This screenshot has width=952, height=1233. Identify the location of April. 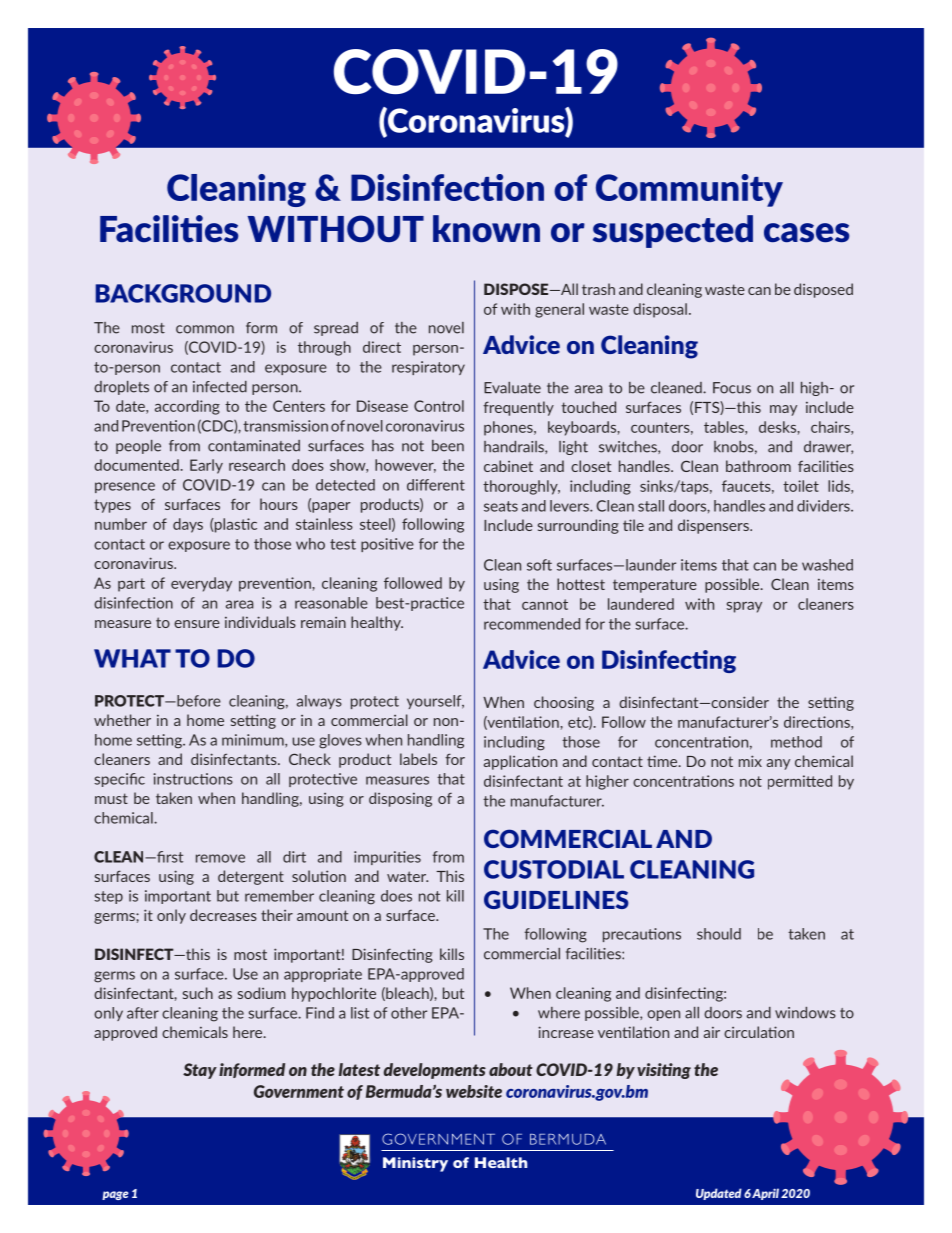
(765, 1194).
